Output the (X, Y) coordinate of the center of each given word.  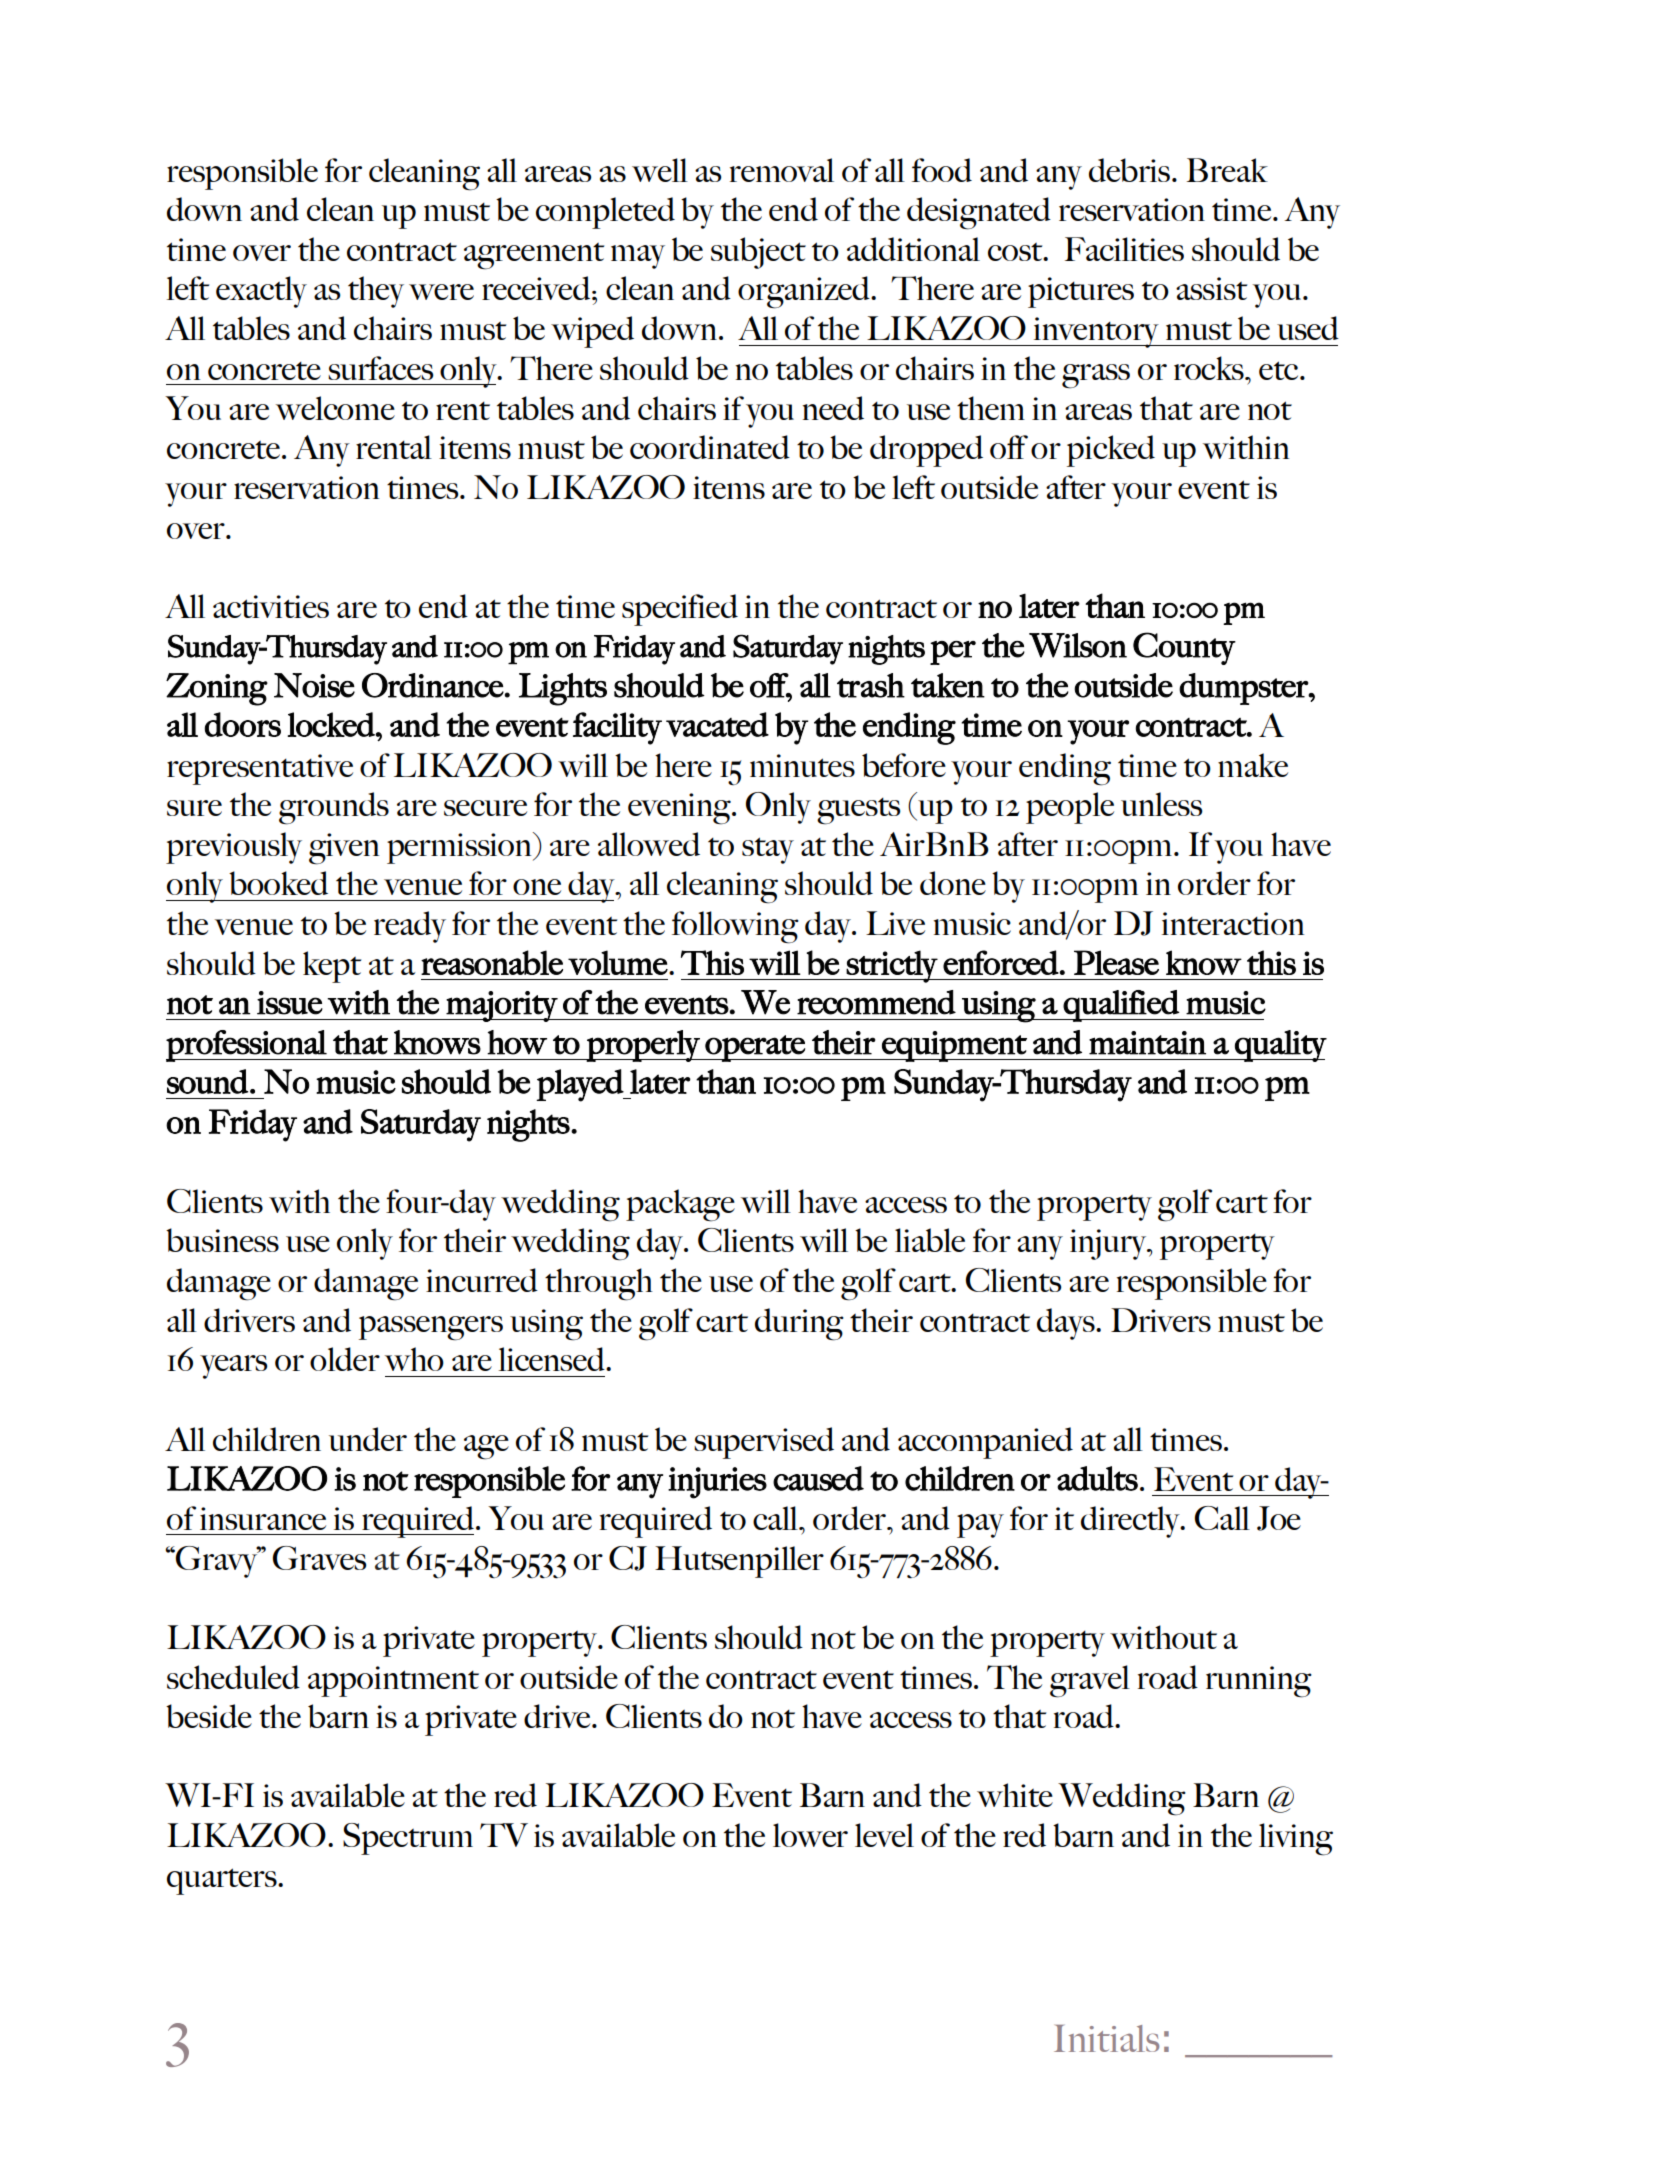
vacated (717, 724)
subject (758, 253)
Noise (314, 685)
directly (1131, 1522)
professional (247, 1046)
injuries (717, 1483)
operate (755, 1048)
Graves (319, 1558)
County (1184, 648)
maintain (1147, 1043)
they (376, 292)
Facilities (1124, 249)
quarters (223, 1881)
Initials (1106, 2038)
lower (810, 1835)
